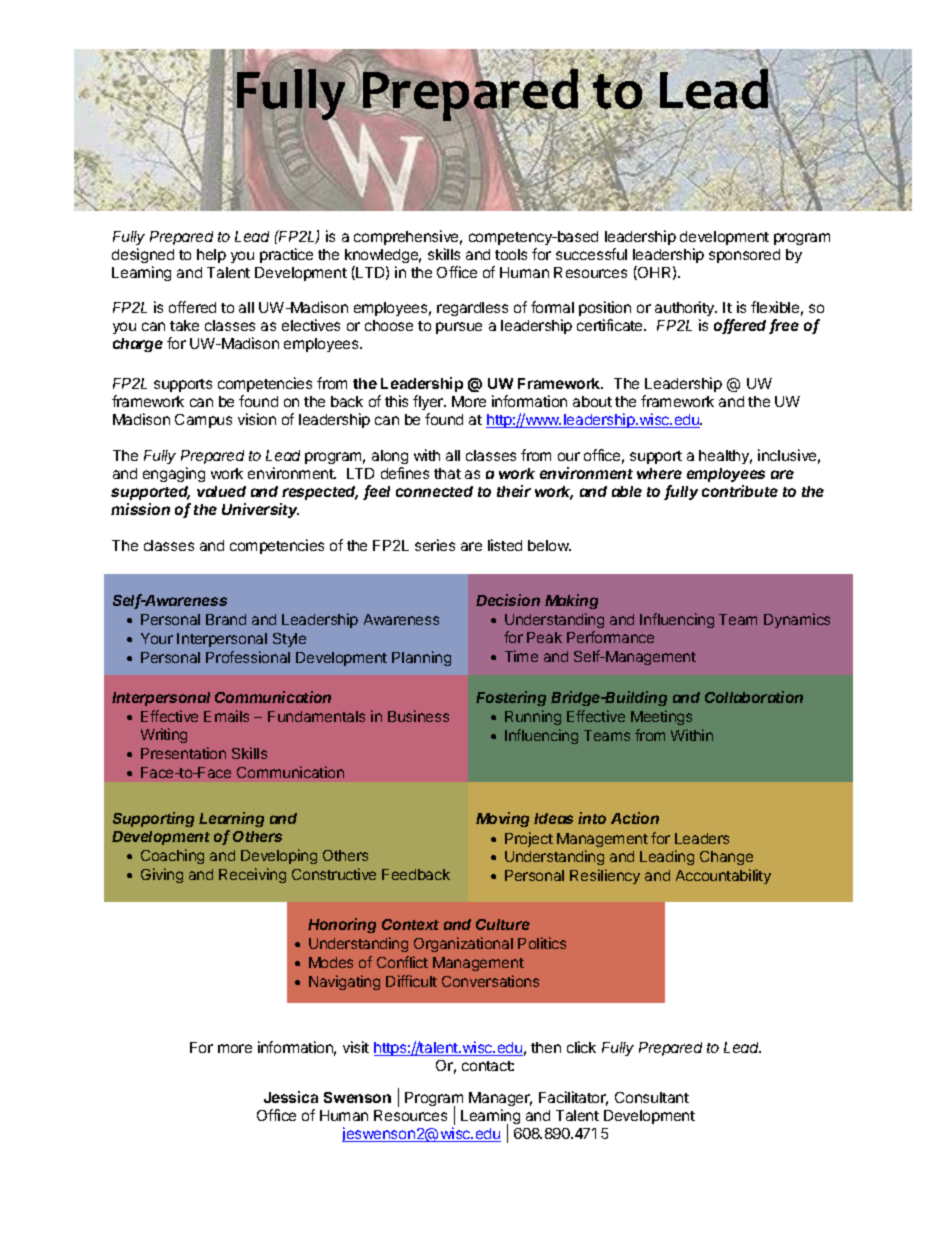 The width and height of the screenshot is (952, 1233). Describe the element at coordinates (652, 1097) in the screenshot. I see `Consultant` at that location.
